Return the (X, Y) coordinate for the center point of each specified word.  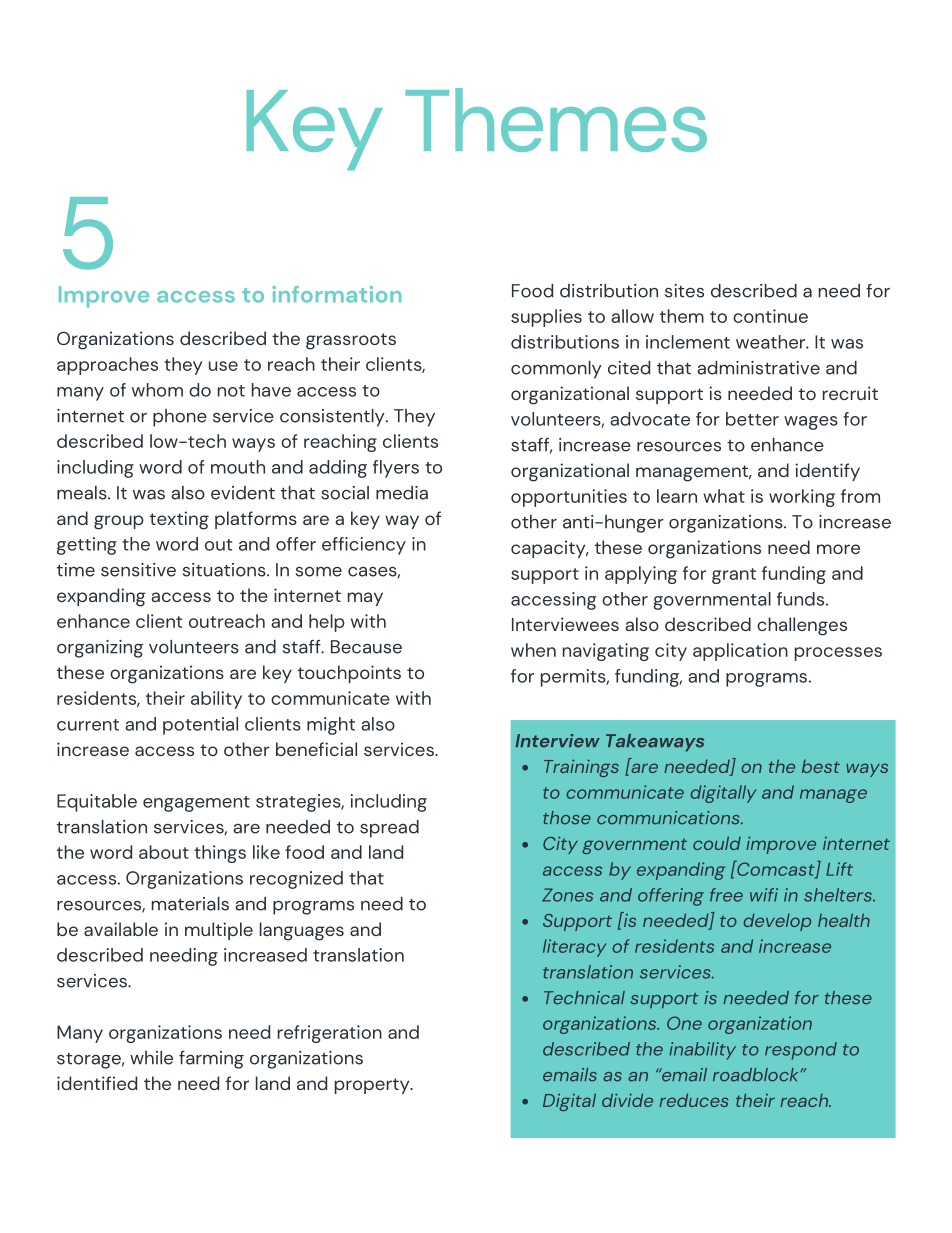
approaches (107, 366)
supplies (546, 318)
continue (770, 316)
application (740, 652)
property (373, 1086)
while (151, 1058)
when (533, 650)
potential (200, 726)
